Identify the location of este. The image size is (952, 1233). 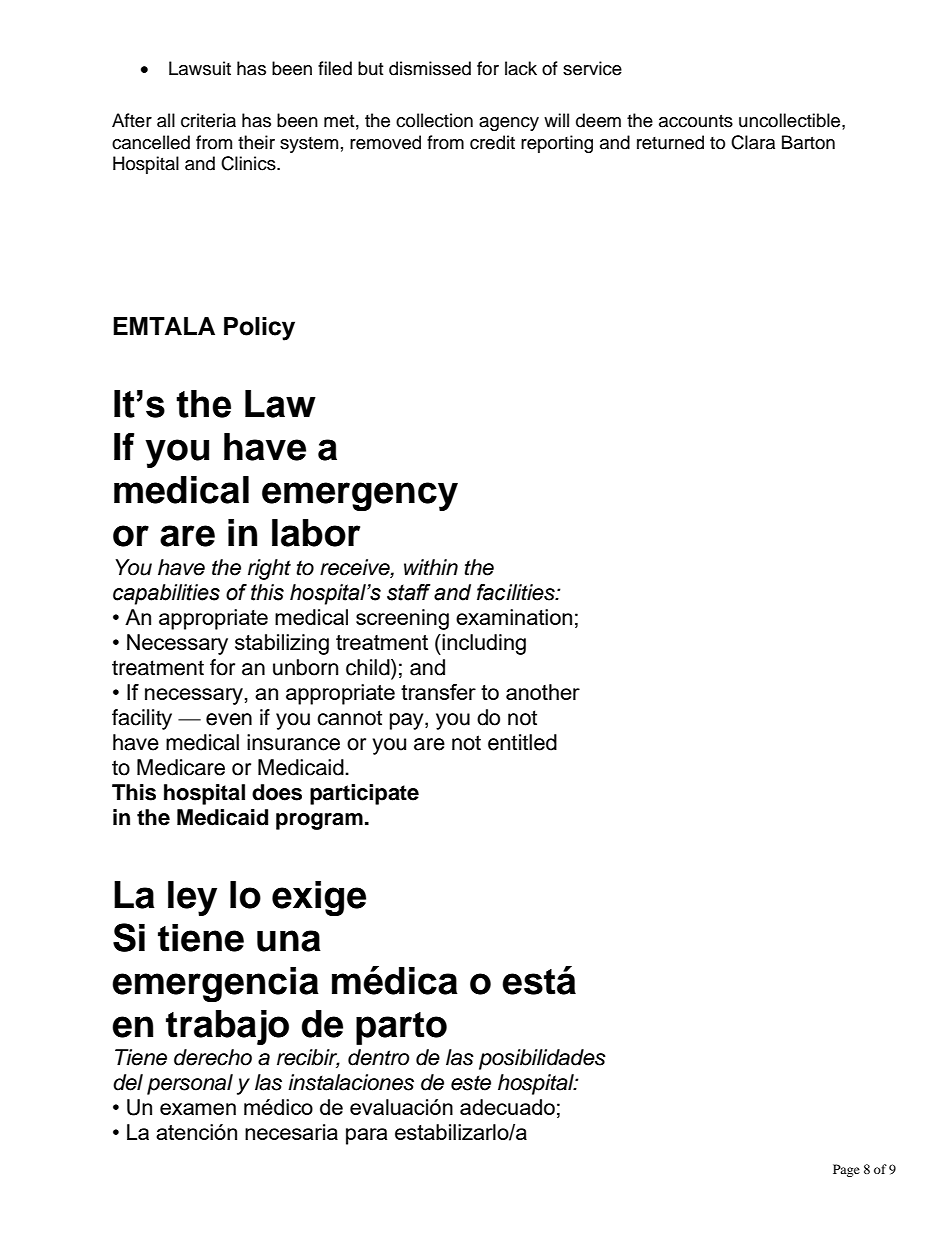
(471, 1083).
